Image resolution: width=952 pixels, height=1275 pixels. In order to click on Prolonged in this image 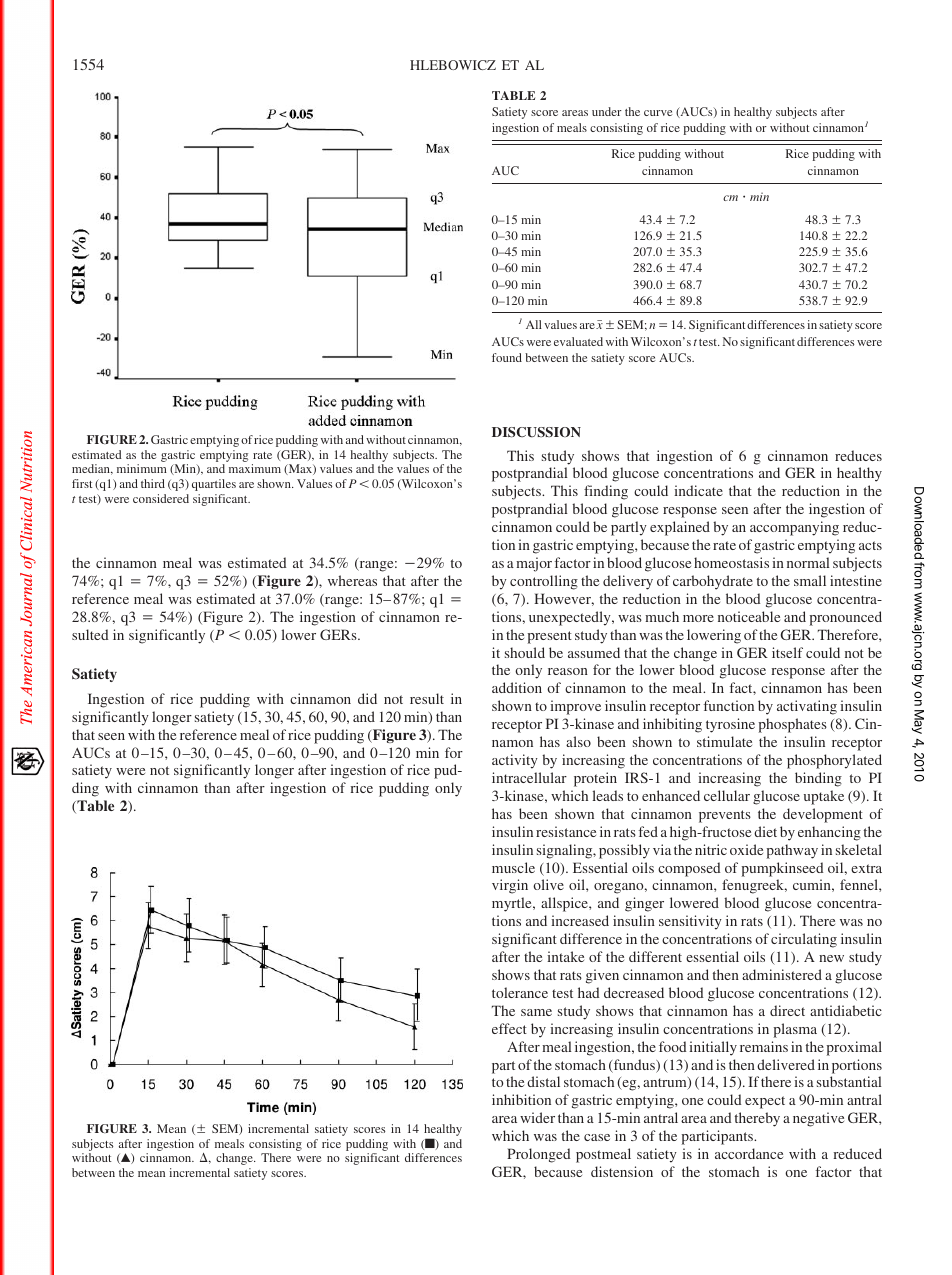, I will do `click(538, 1155)`.
